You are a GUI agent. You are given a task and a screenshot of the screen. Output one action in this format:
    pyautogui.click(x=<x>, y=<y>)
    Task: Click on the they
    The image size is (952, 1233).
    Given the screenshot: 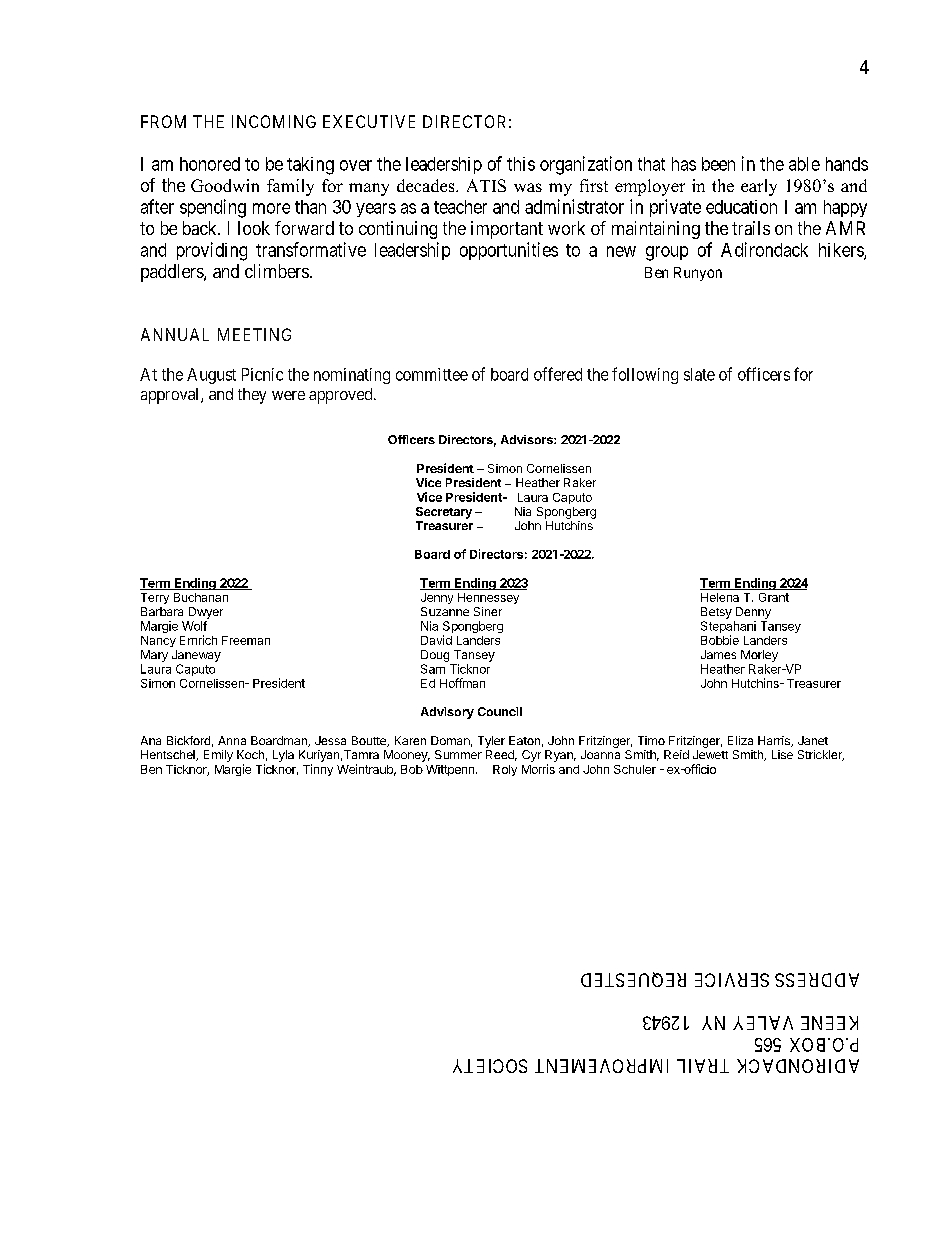 What is the action you would take?
    pyautogui.click(x=252, y=396)
